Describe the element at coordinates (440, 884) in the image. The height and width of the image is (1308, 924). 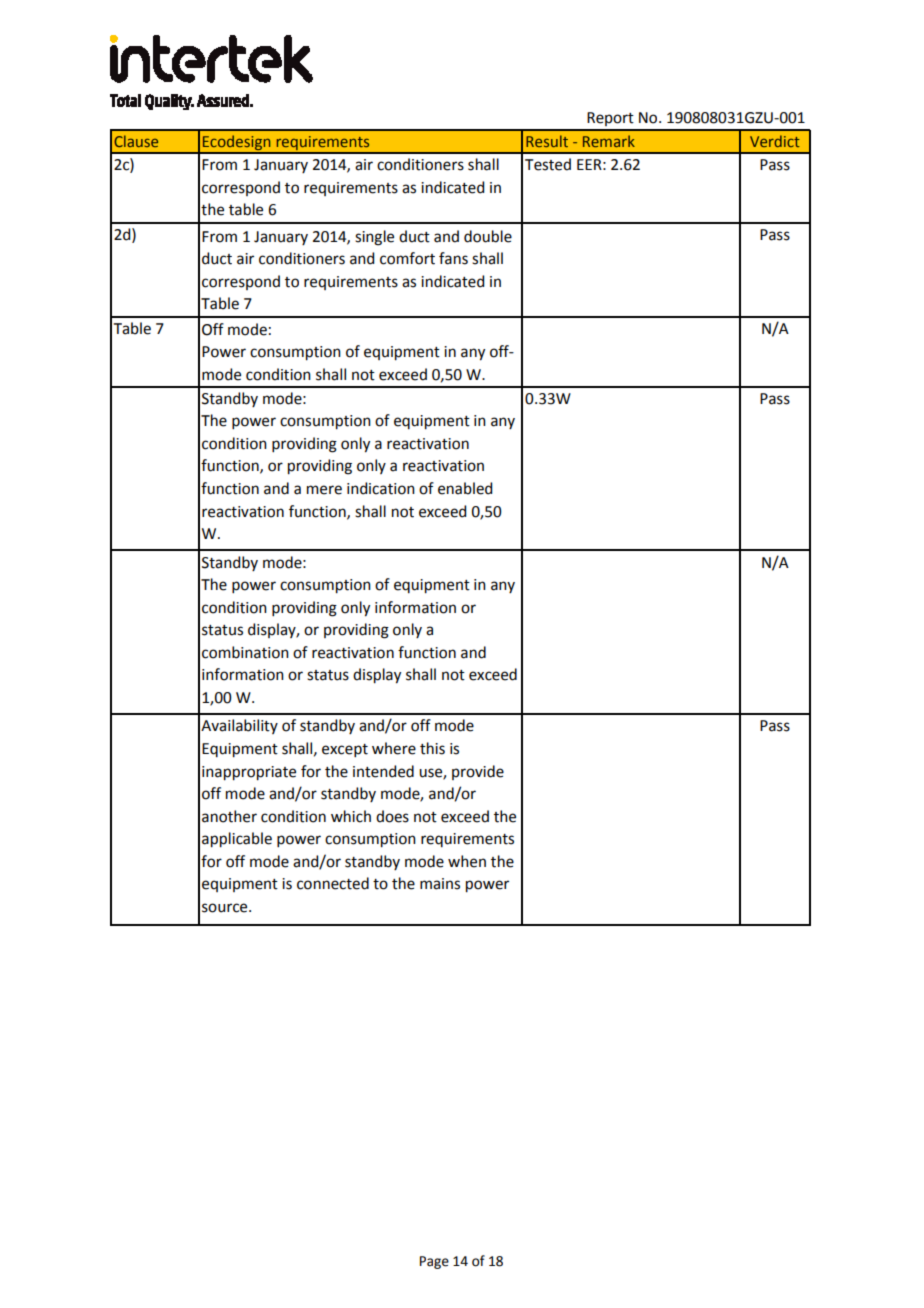
I see `mains` at that location.
